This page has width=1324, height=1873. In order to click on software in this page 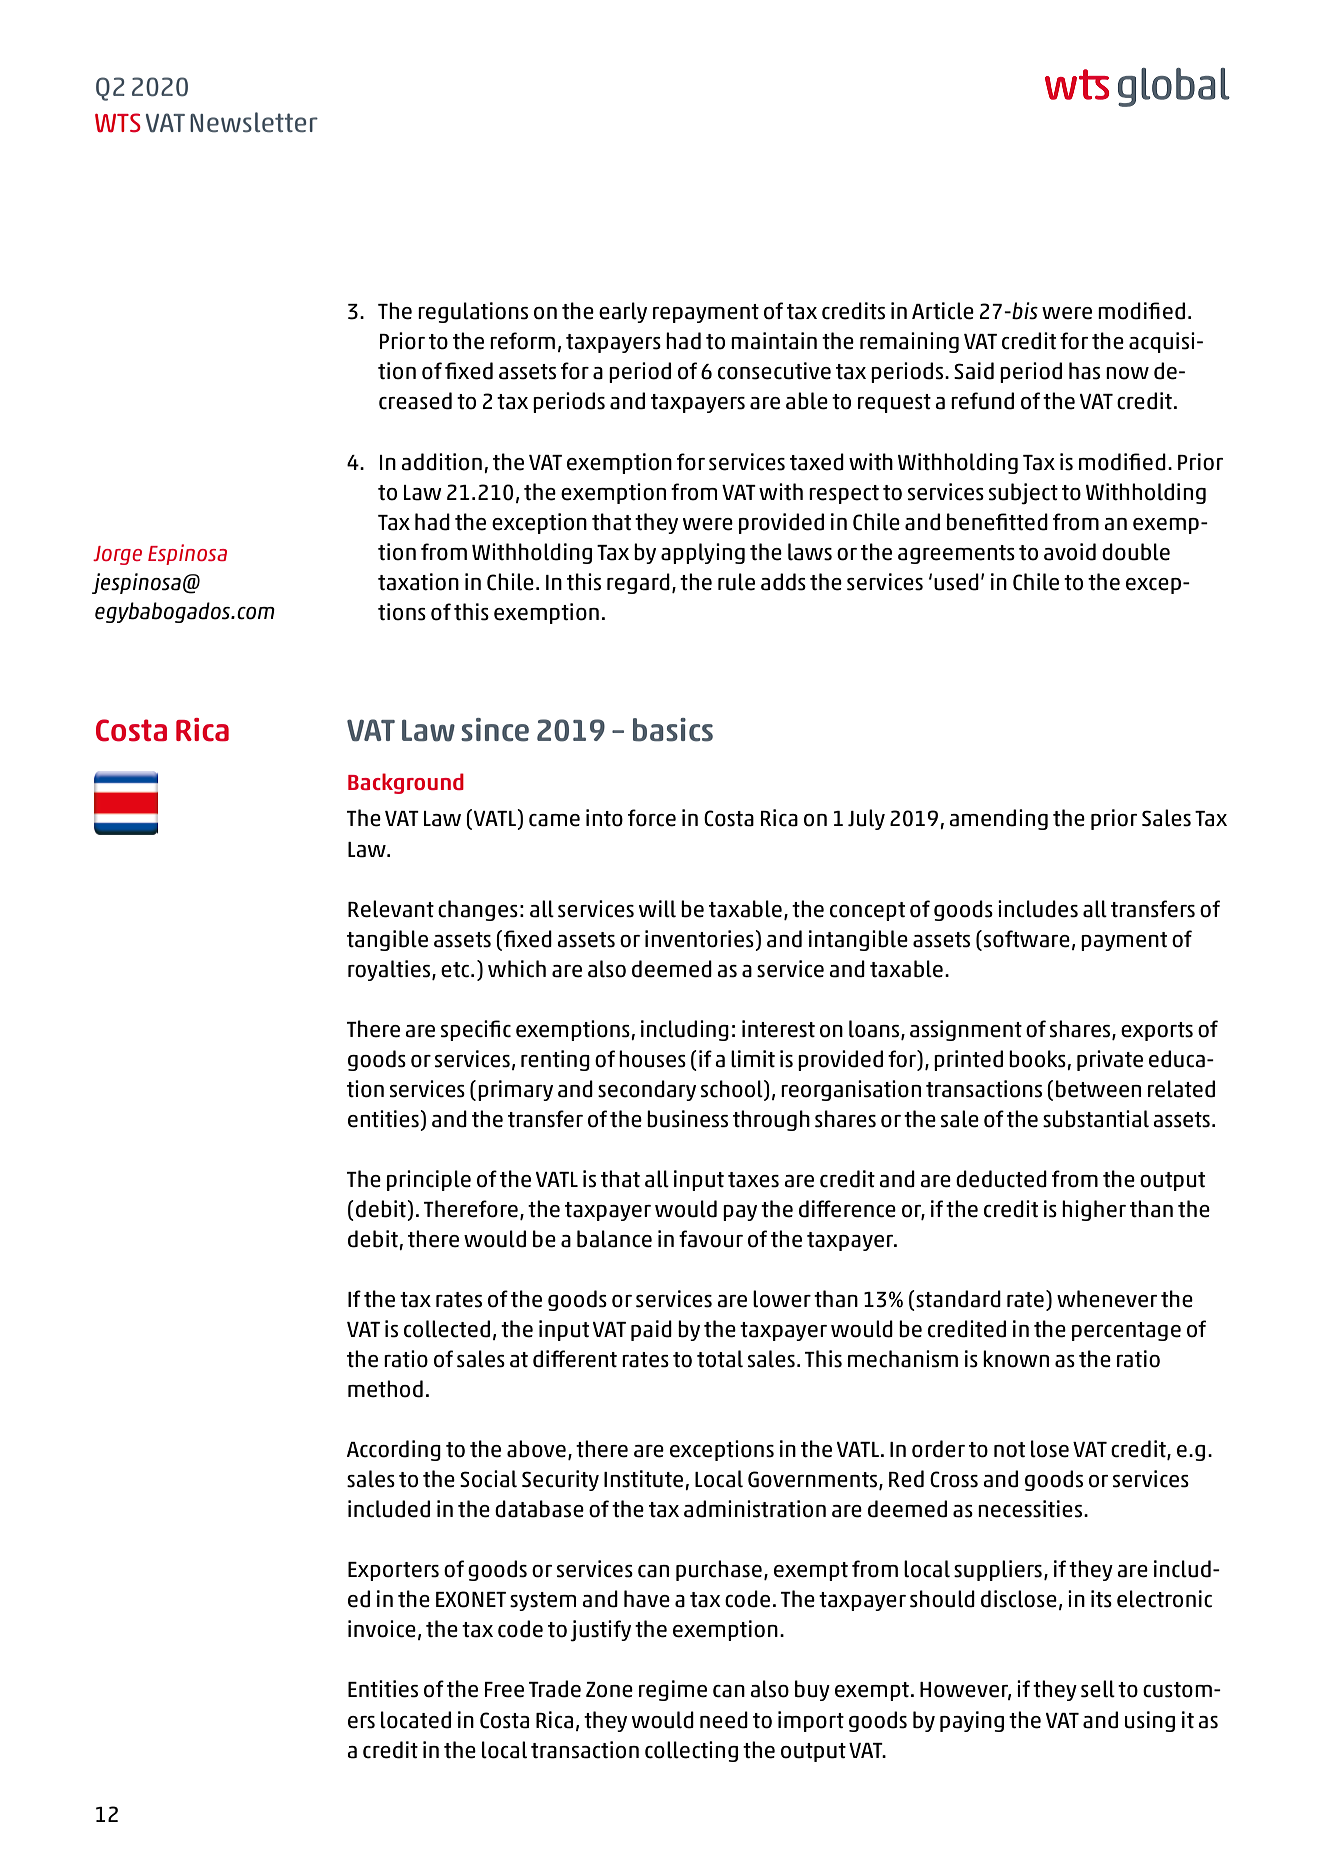, I will do `click(1027, 939)`.
